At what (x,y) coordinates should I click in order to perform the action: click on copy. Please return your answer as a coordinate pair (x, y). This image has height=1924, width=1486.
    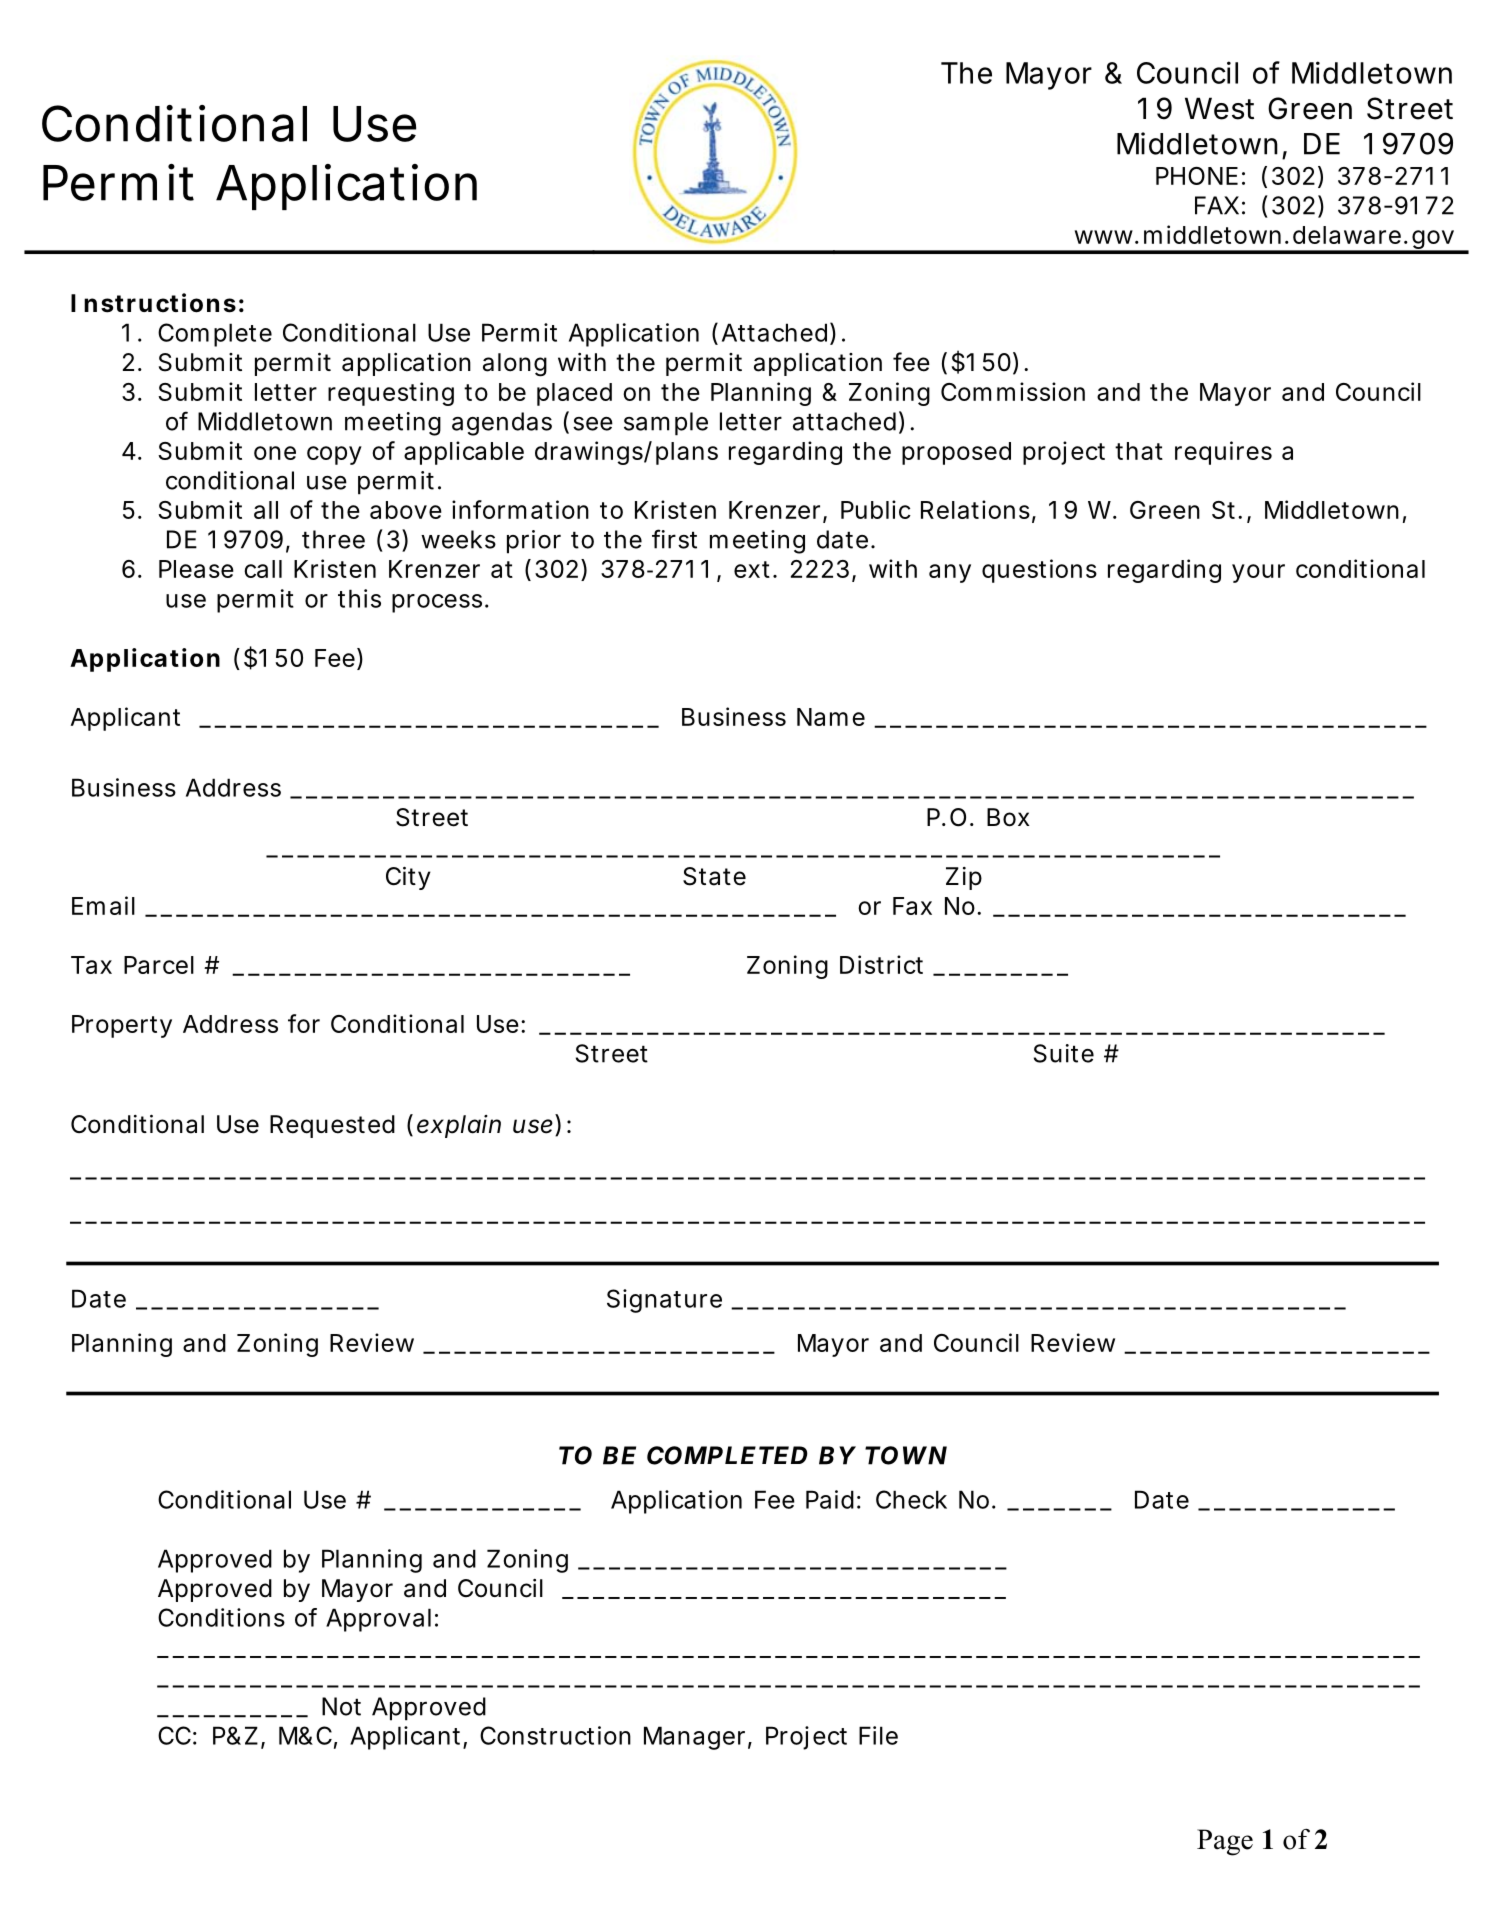
    Looking at the image, I should click on (334, 455).
